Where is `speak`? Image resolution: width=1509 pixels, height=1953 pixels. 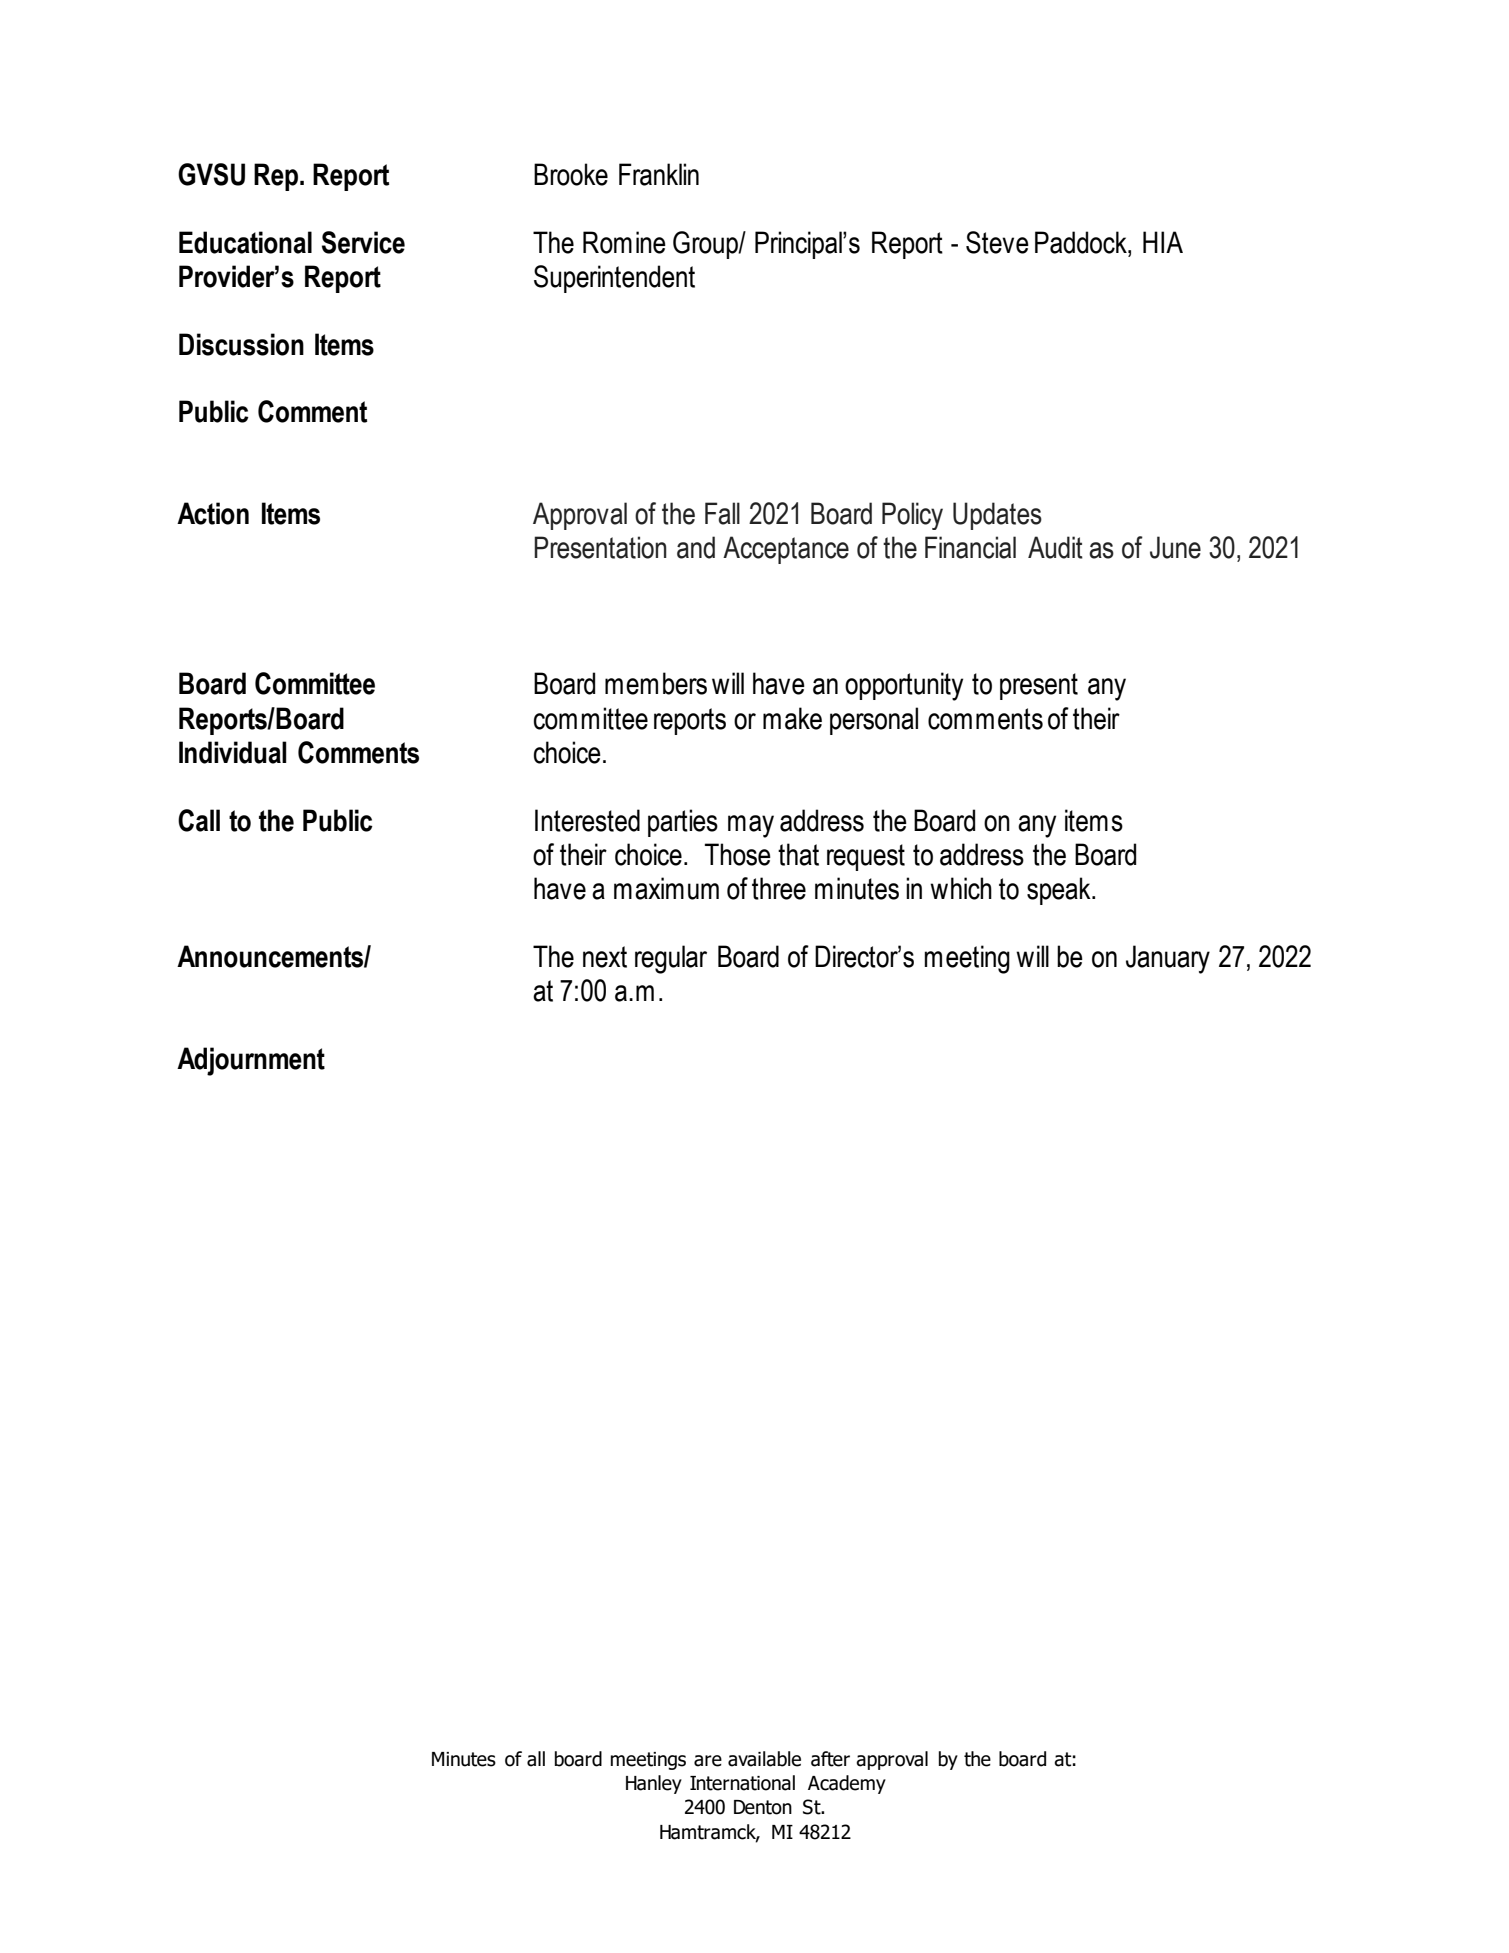 speak is located at coordinates (1060, 891).
